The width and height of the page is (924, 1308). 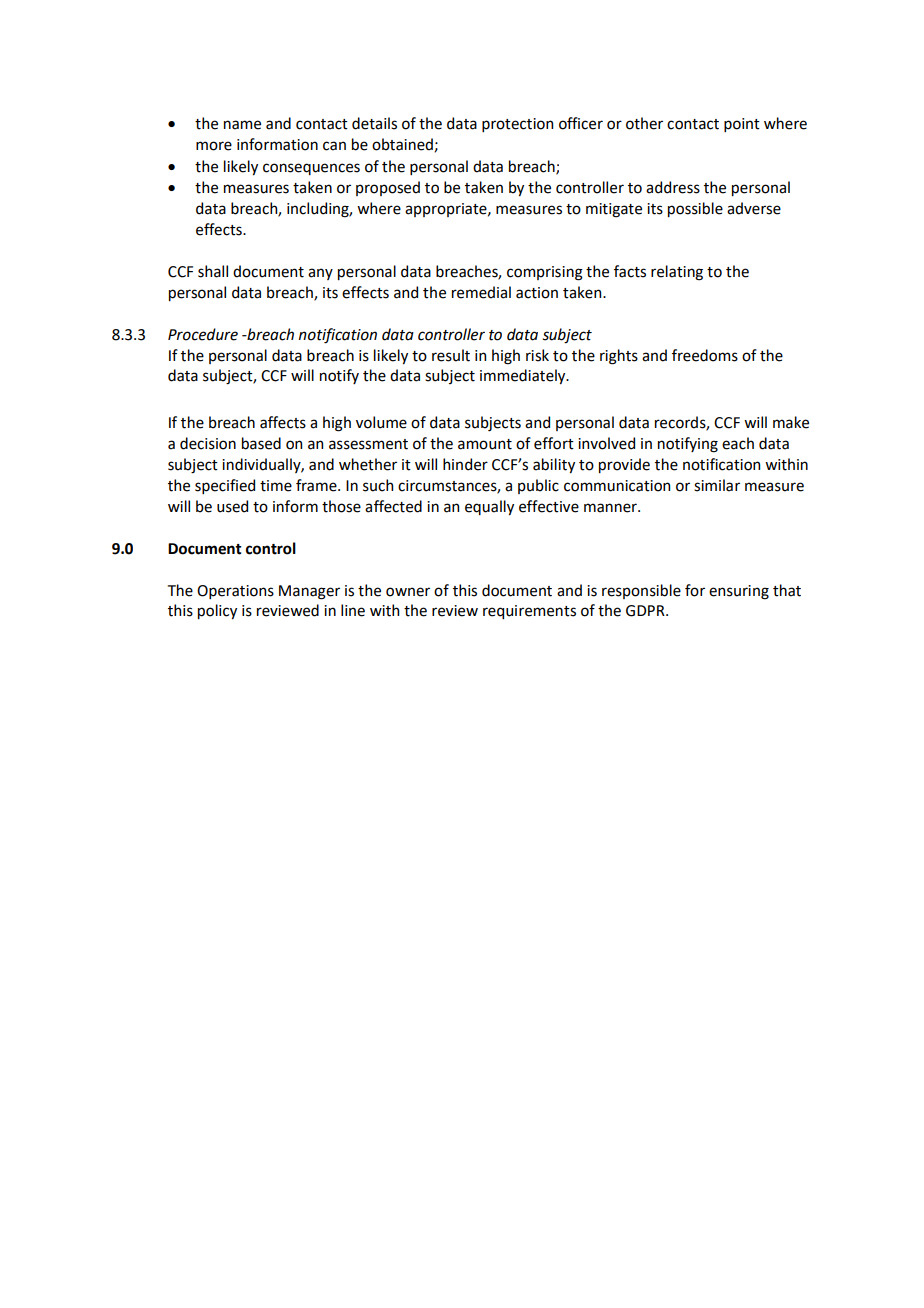 What do you see at coordinates (242, 125) in the page?
I see `name` at bounding box center [242, 125].
